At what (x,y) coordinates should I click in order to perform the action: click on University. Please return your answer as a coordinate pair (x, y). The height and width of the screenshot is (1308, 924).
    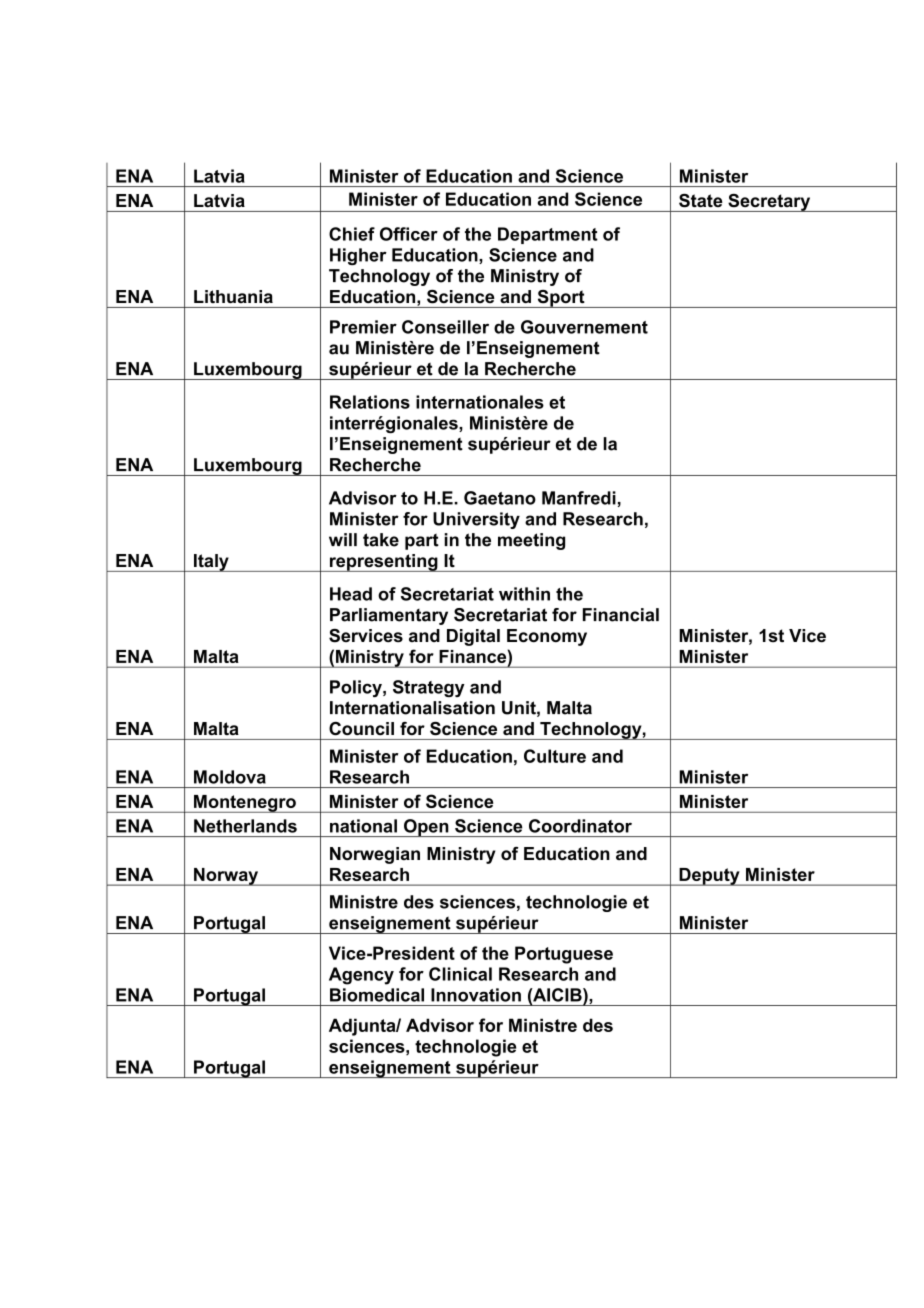
    Looking at the image, I should click on (476, 520).
